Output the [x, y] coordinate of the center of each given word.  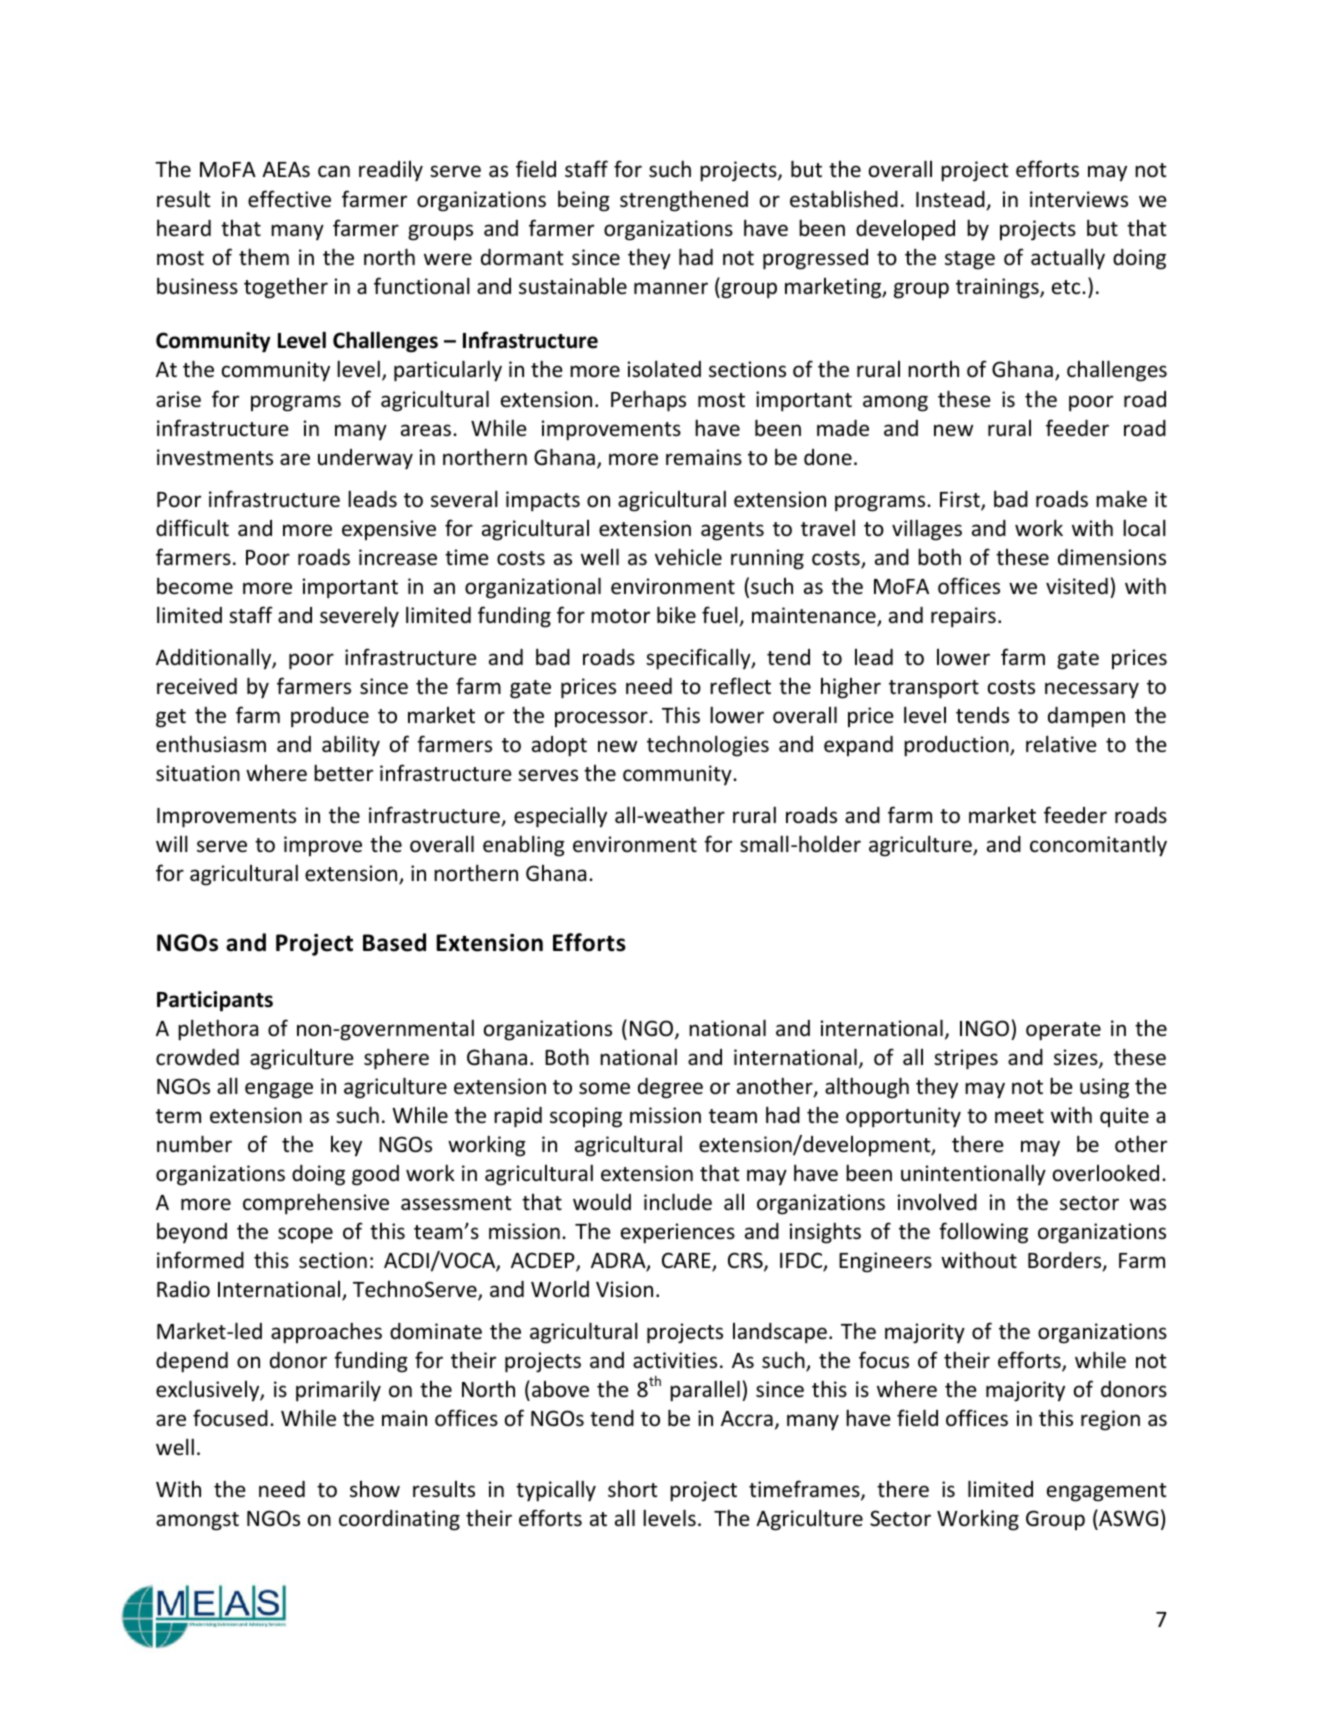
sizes [1077, 1058]
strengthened [684, 201]
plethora [218, 1030]
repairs [963, 617]
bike [676, 614]
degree [670, 1088]
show [375, 1489]
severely [359, 617]
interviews [1079, 199]
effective [289, 199]
